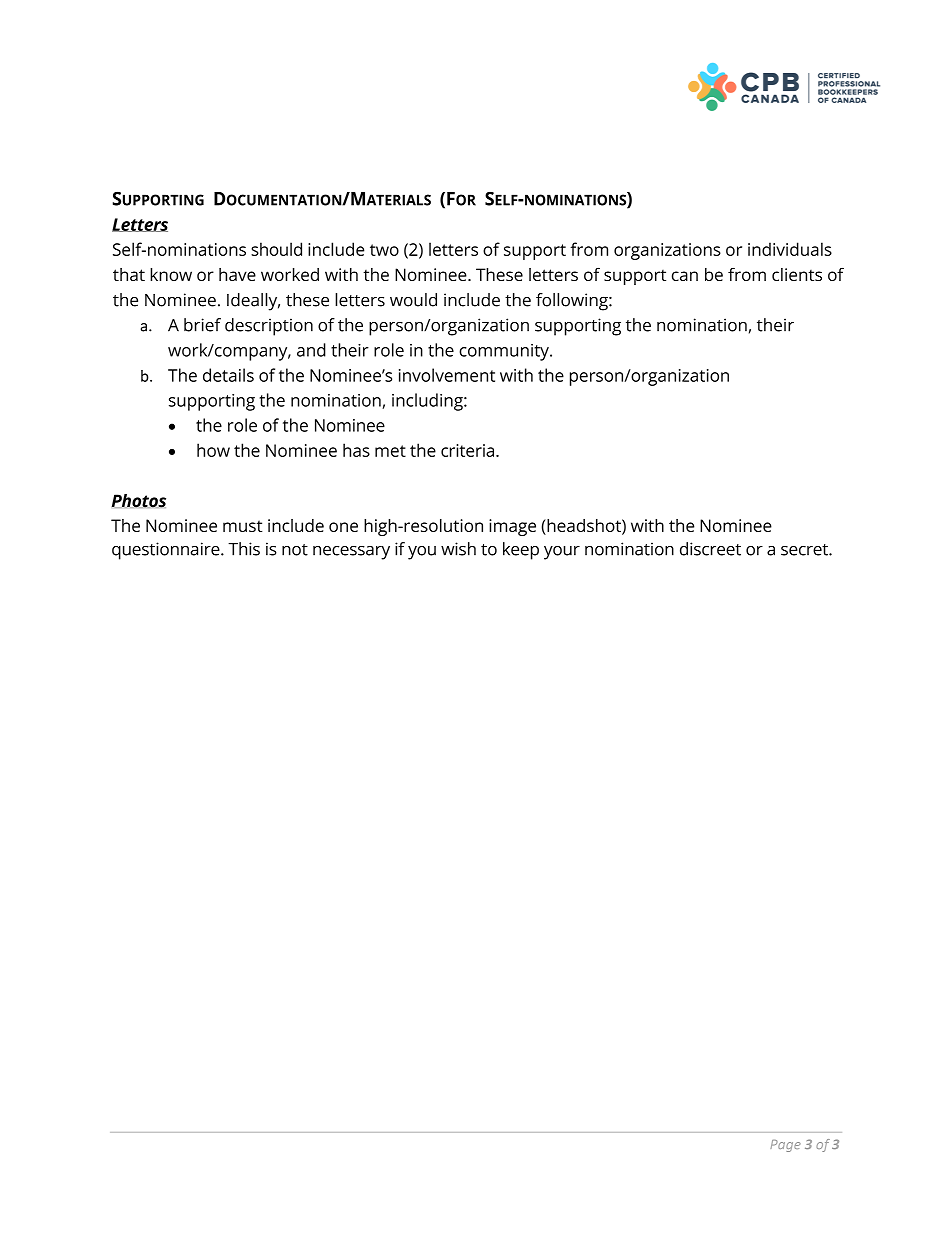 The image size is (952, 1233). I want to click on have, so click(237, 274).
